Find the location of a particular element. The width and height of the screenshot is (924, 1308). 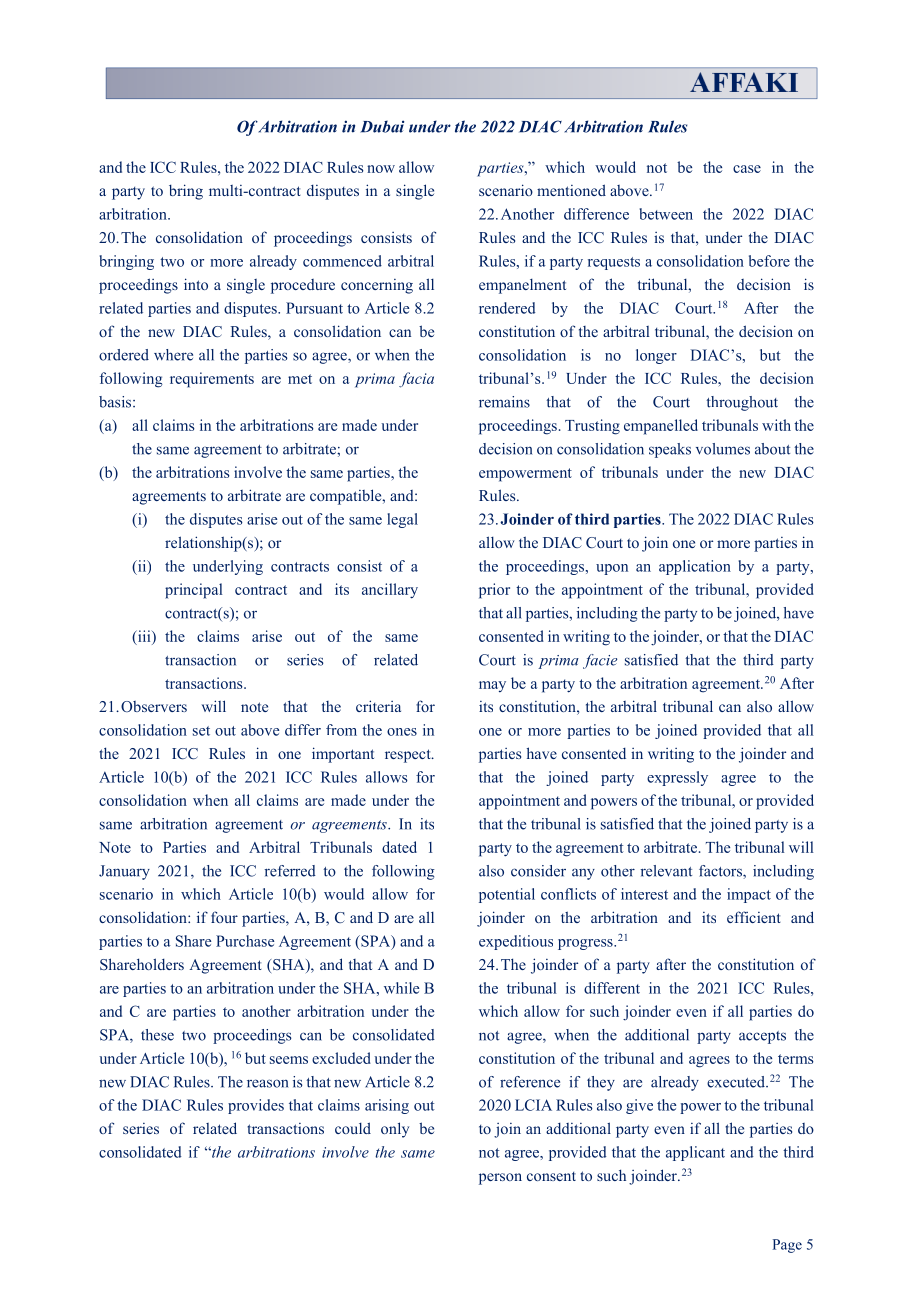

applicant is located at coordinates (695, 1153).
